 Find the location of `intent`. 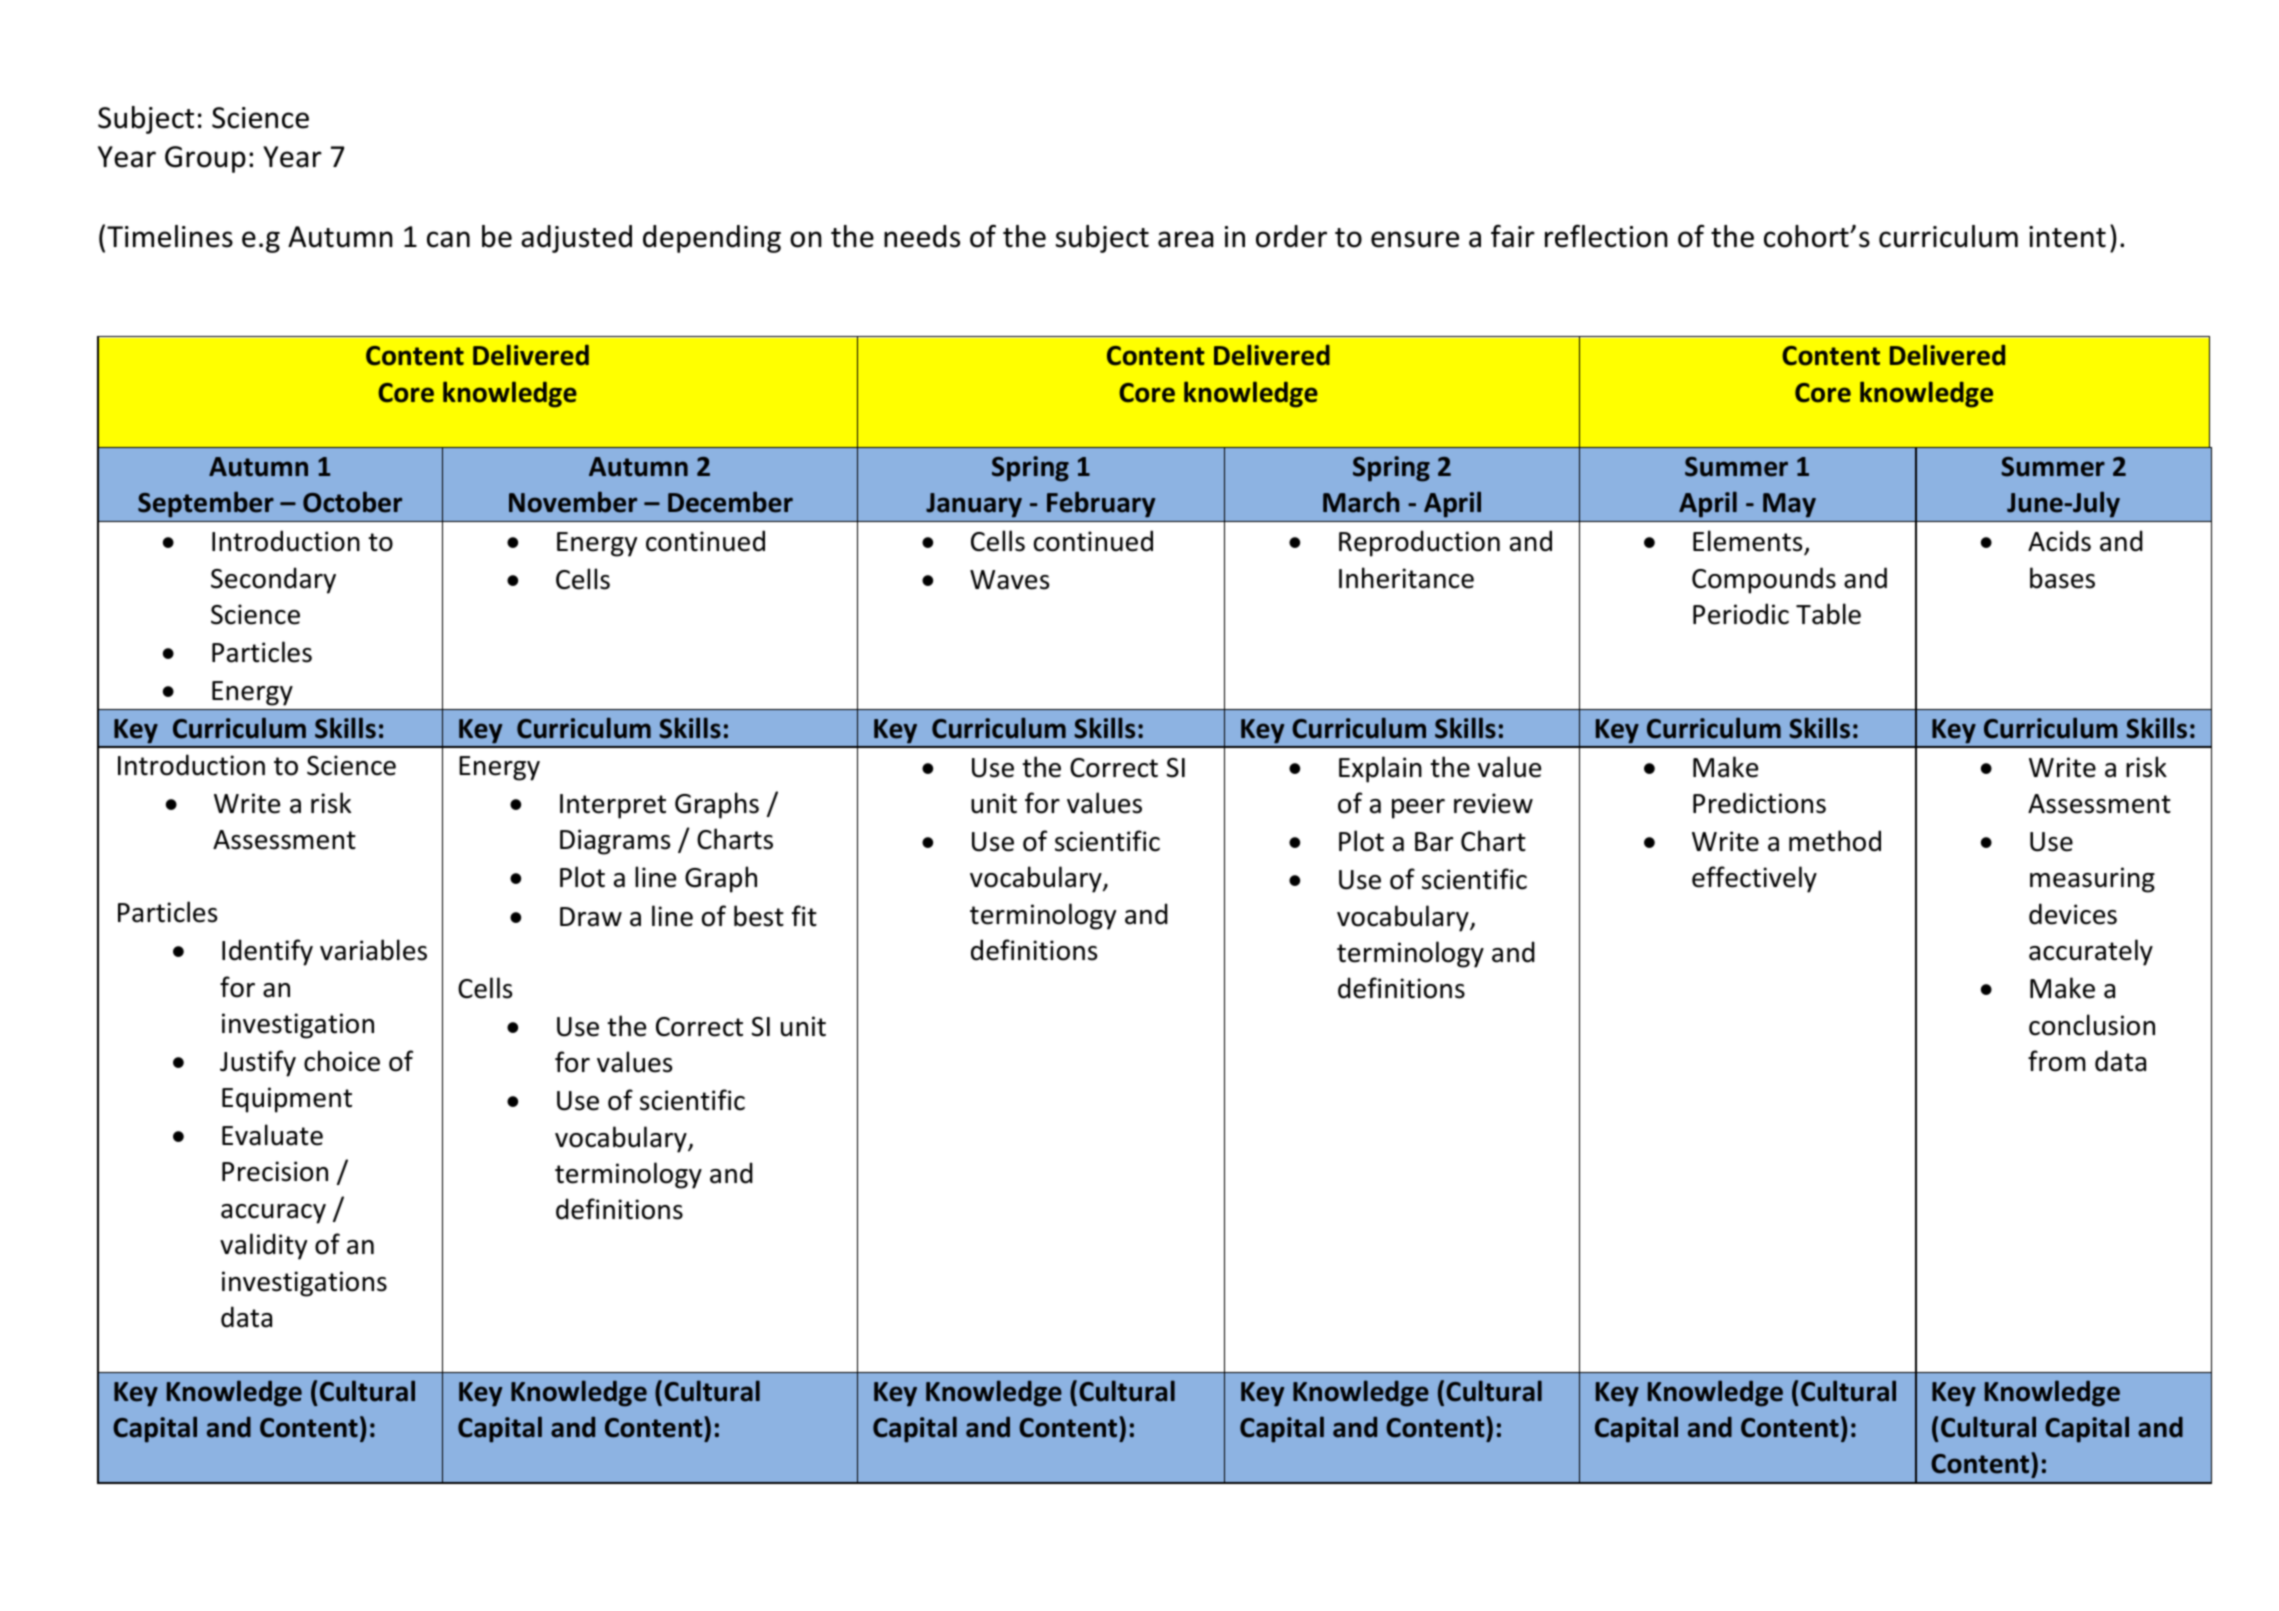

intent is located at coordinates (2067, 237).
